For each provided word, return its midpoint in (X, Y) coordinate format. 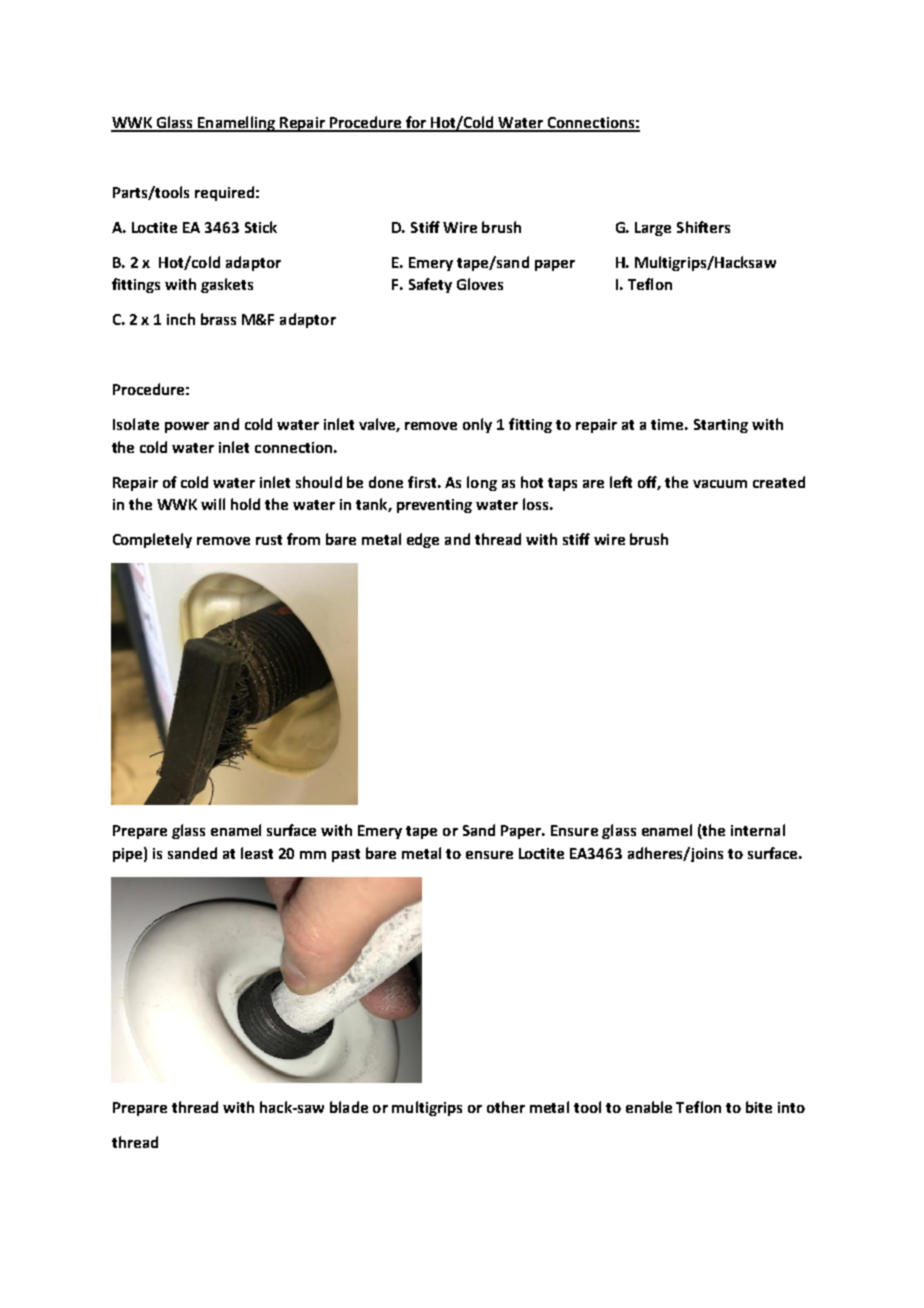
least (257, 853)
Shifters (703, 227)
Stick (261, 227)
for (416, 123)
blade (349, 1107)
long (482, 483)
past (346, 855)
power (187, 427)
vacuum (720, 484)
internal (758, 830)
